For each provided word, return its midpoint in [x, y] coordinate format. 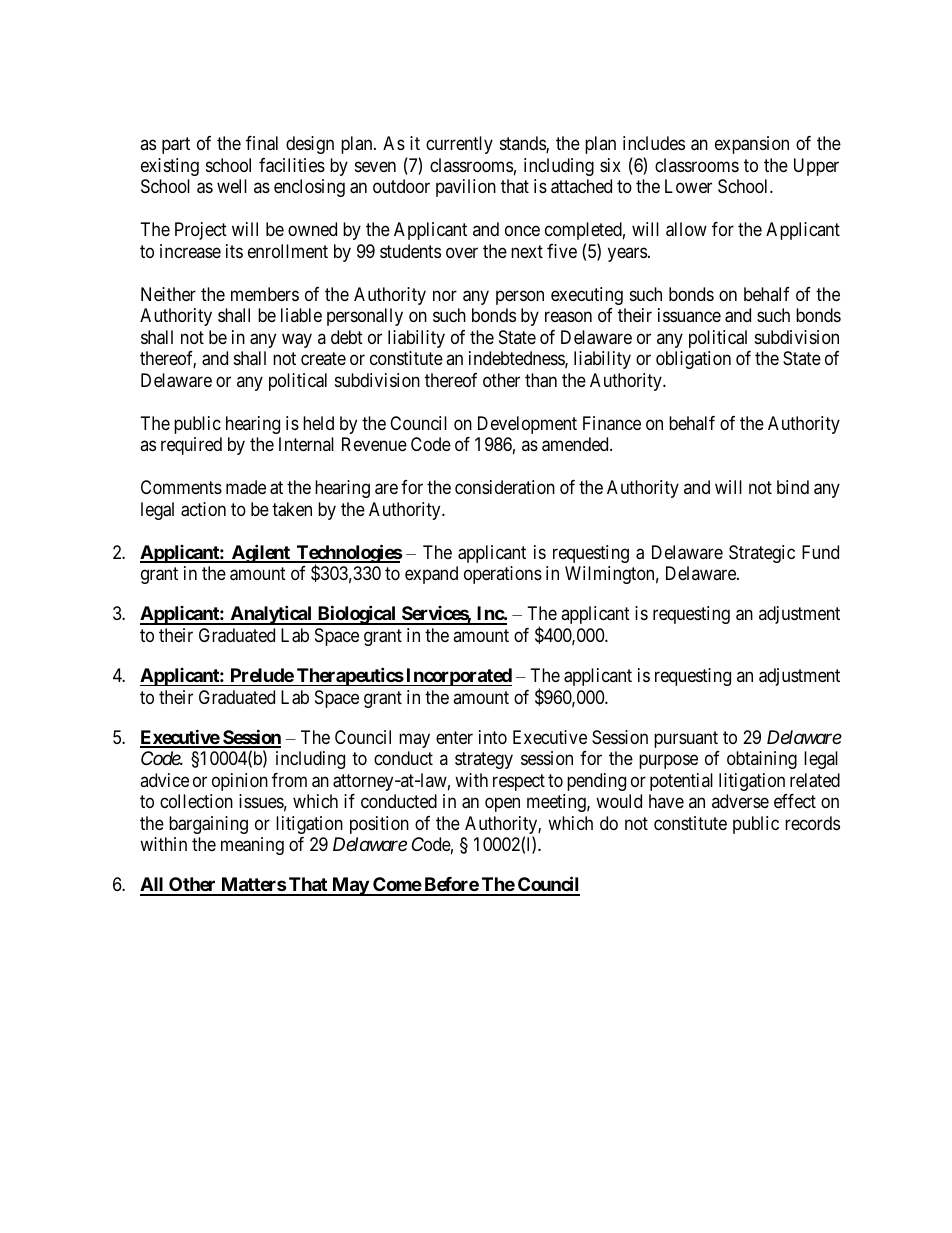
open [502, 805]
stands [523, 144]
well [232, 186]
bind [793, 487]
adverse [740, 801]
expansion [752, 145]
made [246, 487]
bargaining [208, 825]
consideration [505, 487]
